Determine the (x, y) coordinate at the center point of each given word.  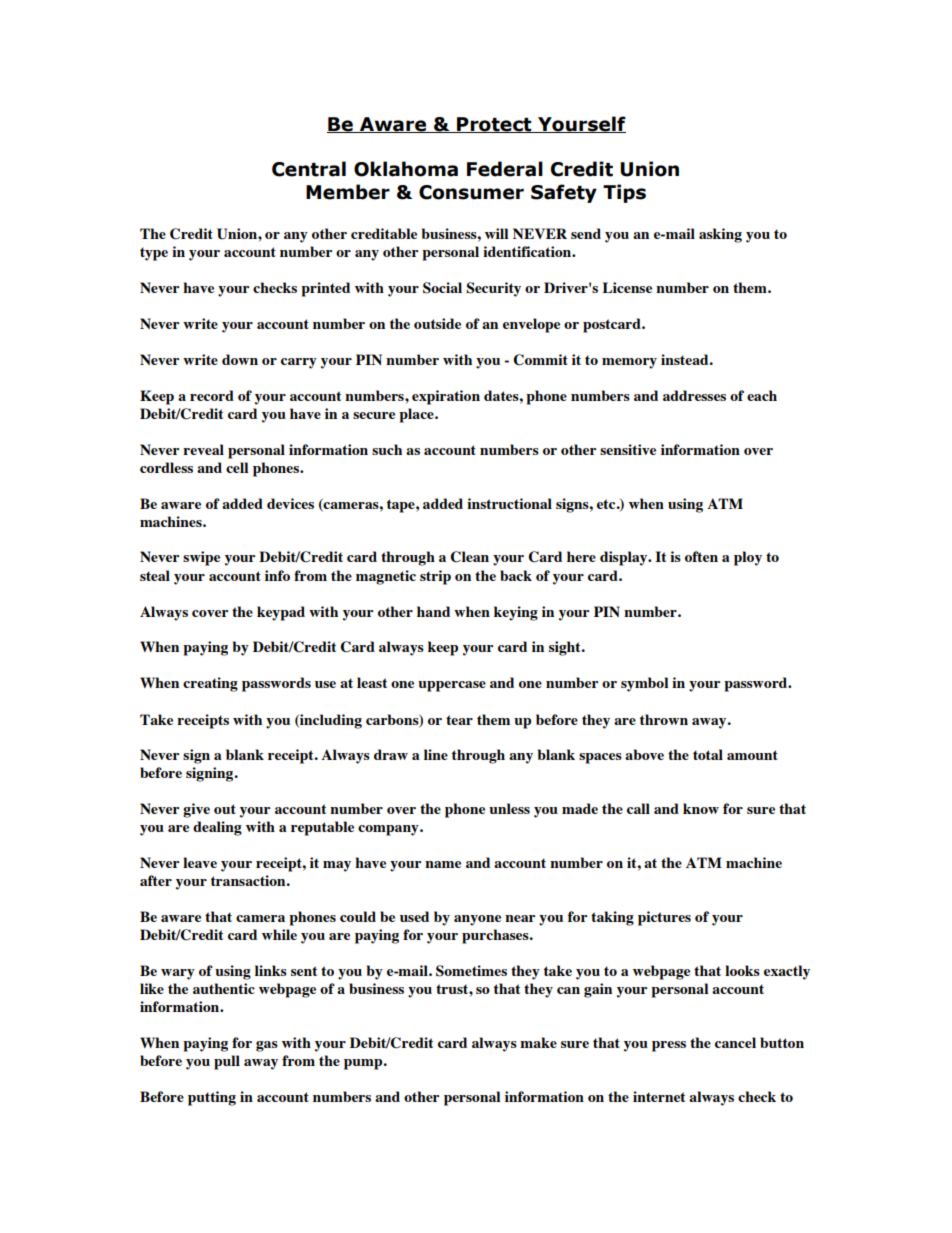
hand (433, 611)
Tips (624, 193)
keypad (281, 613)
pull (227, 1062)
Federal (505, 169)
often (701, 556)
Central (309, 169)
